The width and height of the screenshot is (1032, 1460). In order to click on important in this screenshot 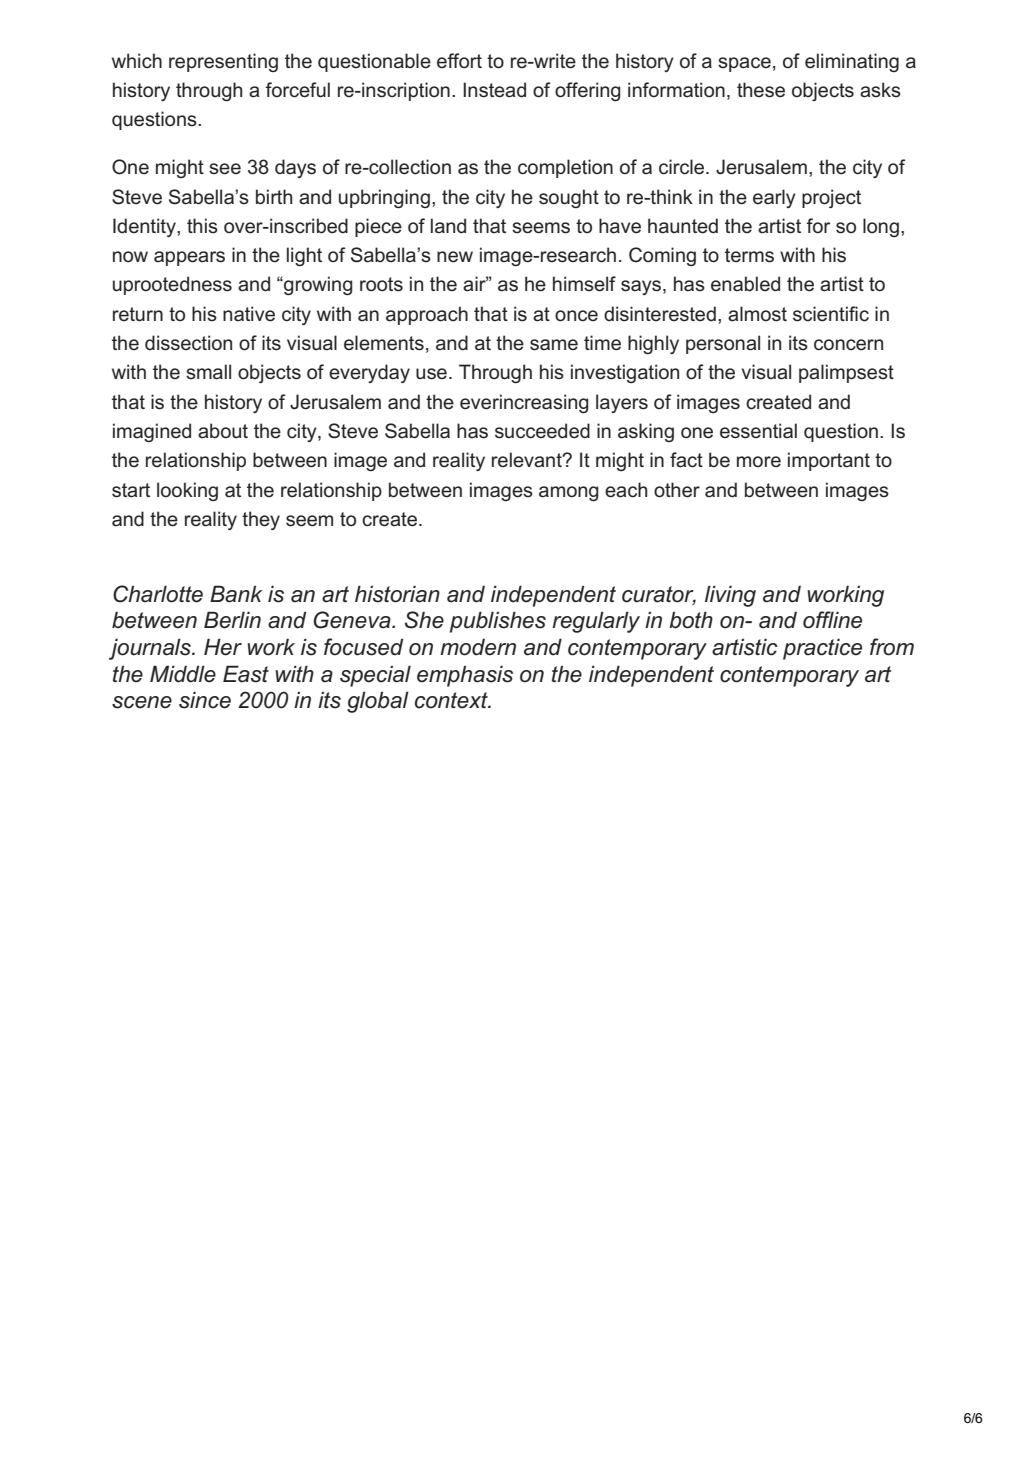, I will do `click(829, 461)`.
